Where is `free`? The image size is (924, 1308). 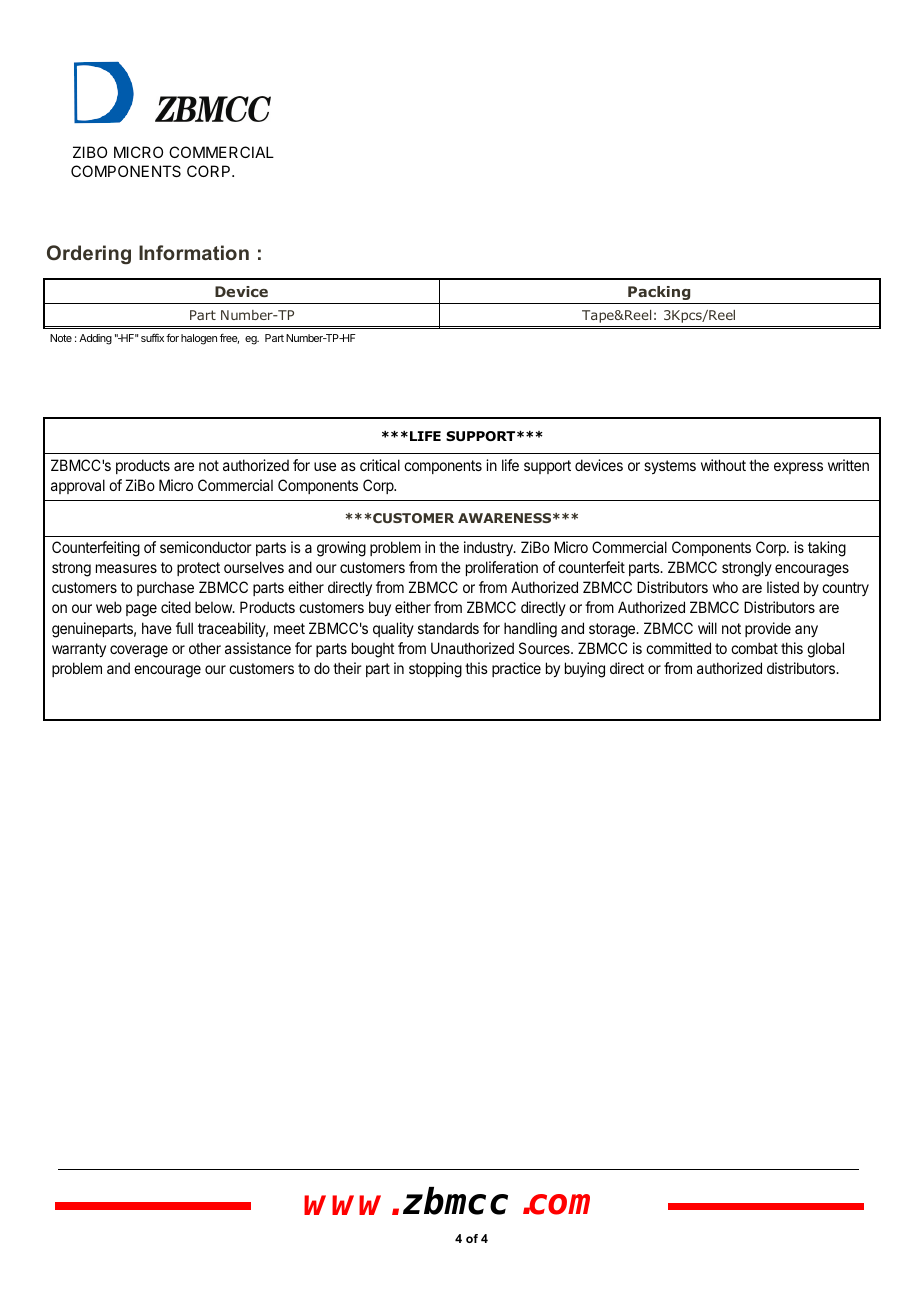 free is located at coordinates (229, 339).
